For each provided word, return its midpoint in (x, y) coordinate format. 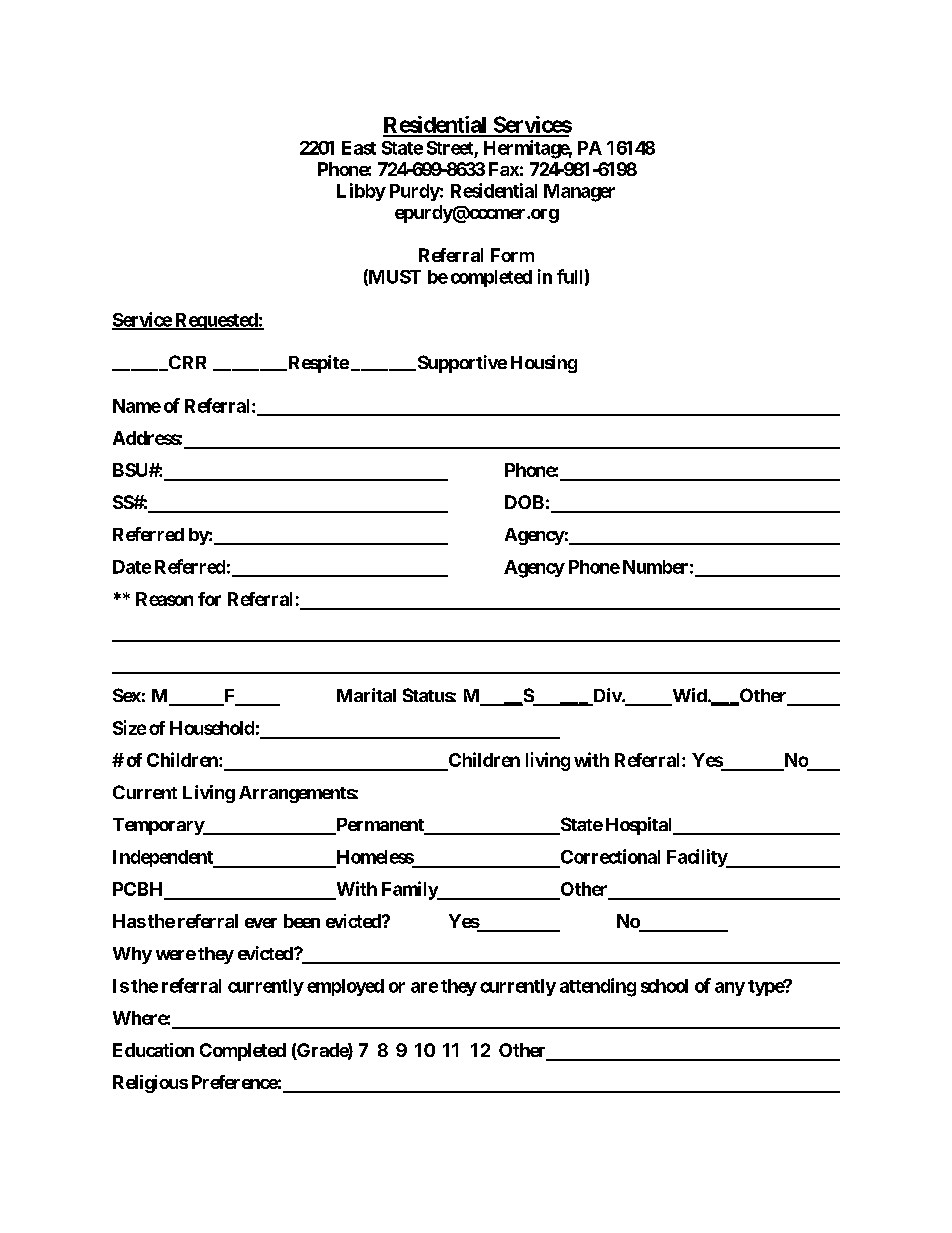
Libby (361, 192)
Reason (164, 599)
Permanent (380, 826)
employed (345, 987)
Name (137, 406)
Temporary (159, 826)
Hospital (640, 826)
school (664, 986)
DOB (524, 502)
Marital (366, 695)
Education (153, 1050)
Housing (544, 364)
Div (607, 696)
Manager (579, 193)
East (359, 148)
